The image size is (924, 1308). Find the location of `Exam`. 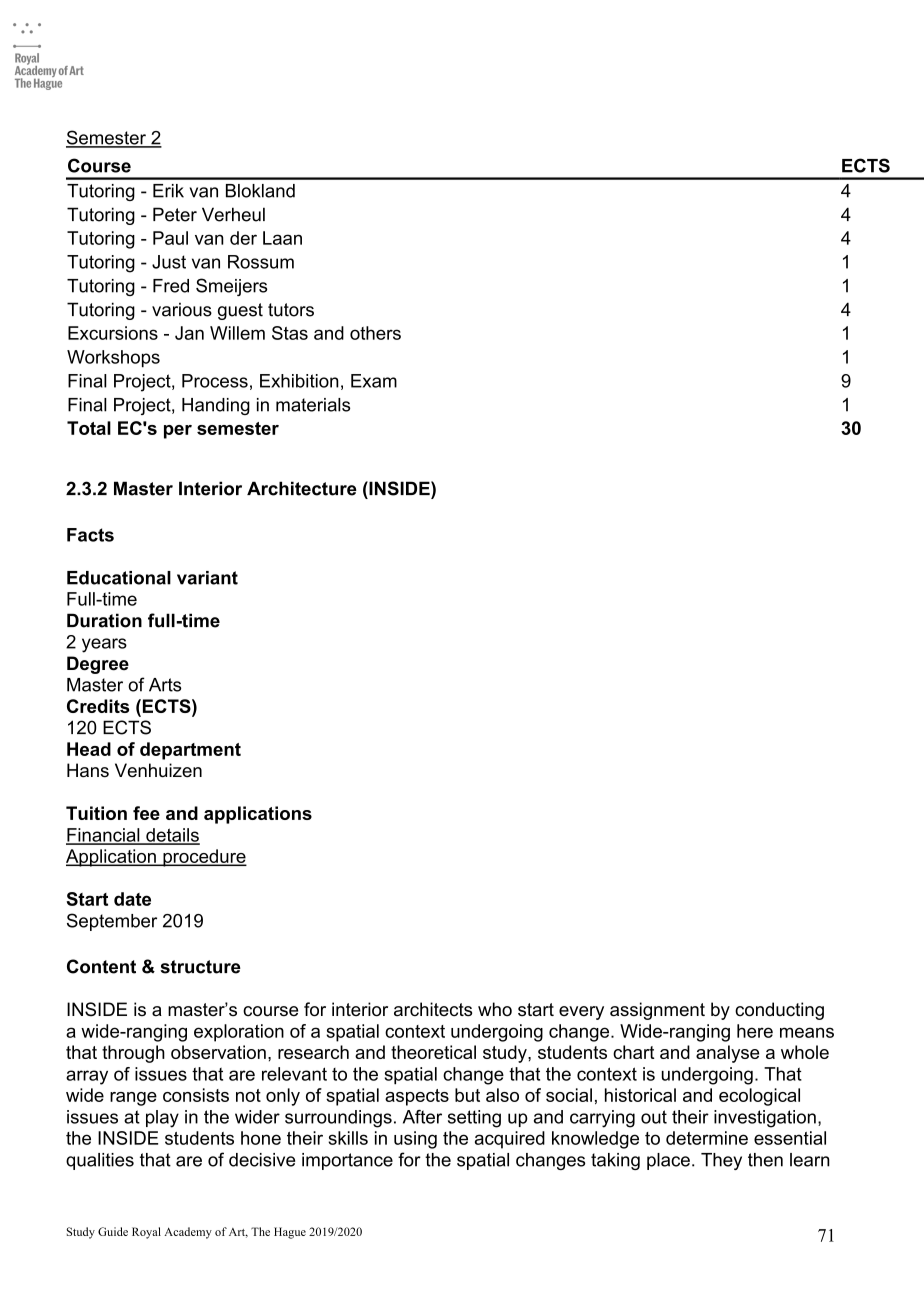

Exam is located at coordinates (374, 381).
